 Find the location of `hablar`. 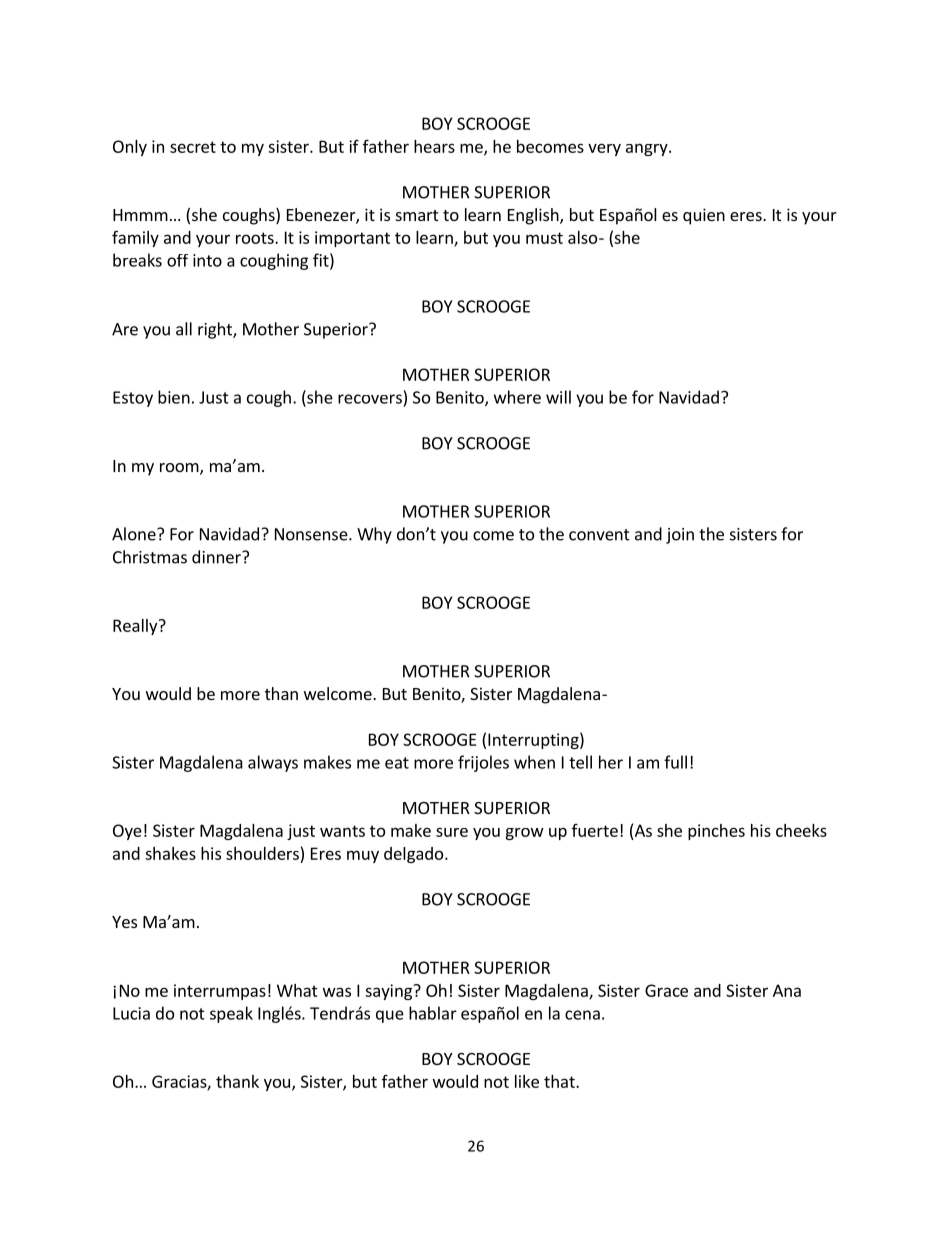

hablar is located at coordinates (433, 1013).
